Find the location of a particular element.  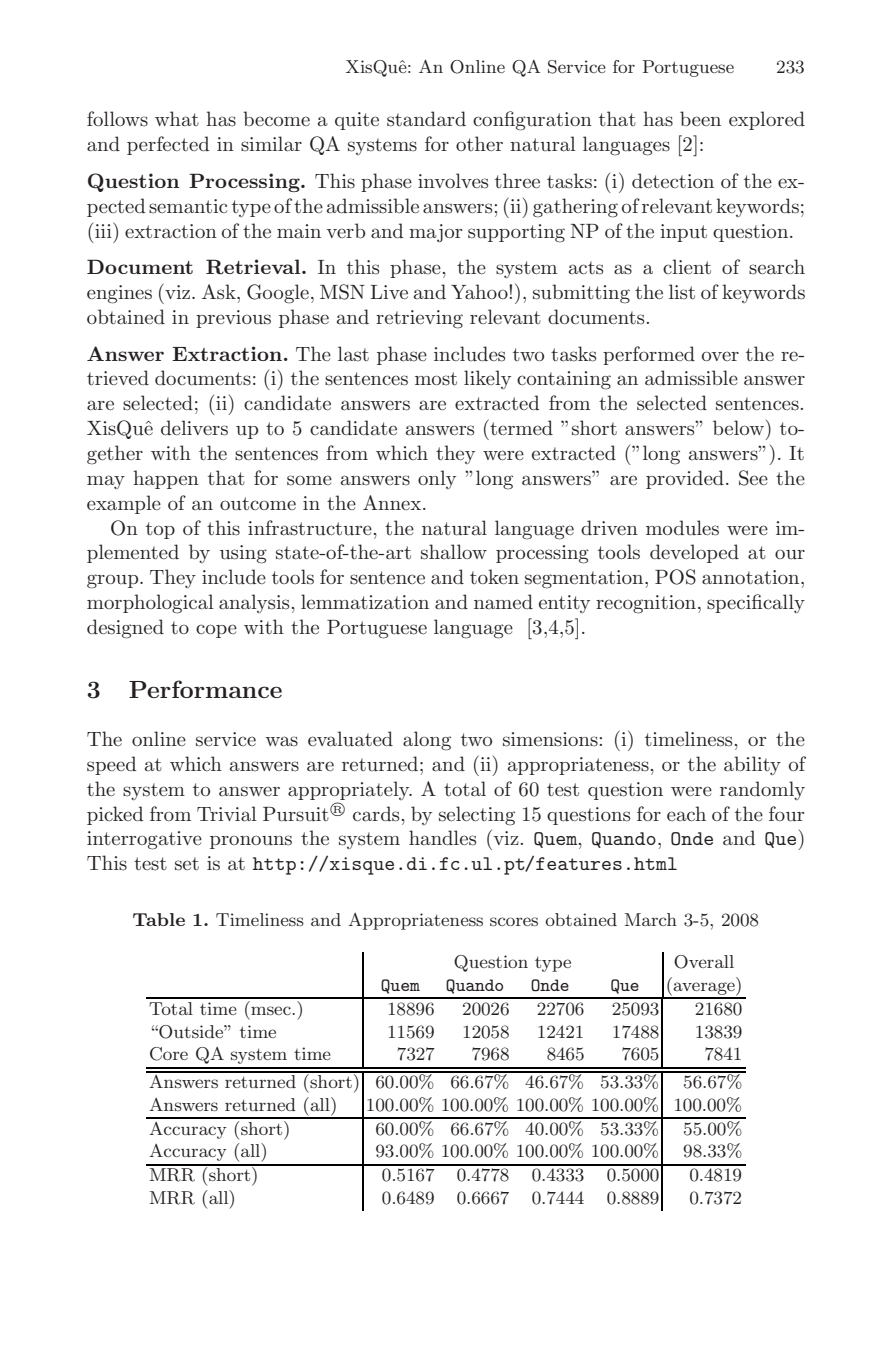

Table is located at coordinates (159, 919).
